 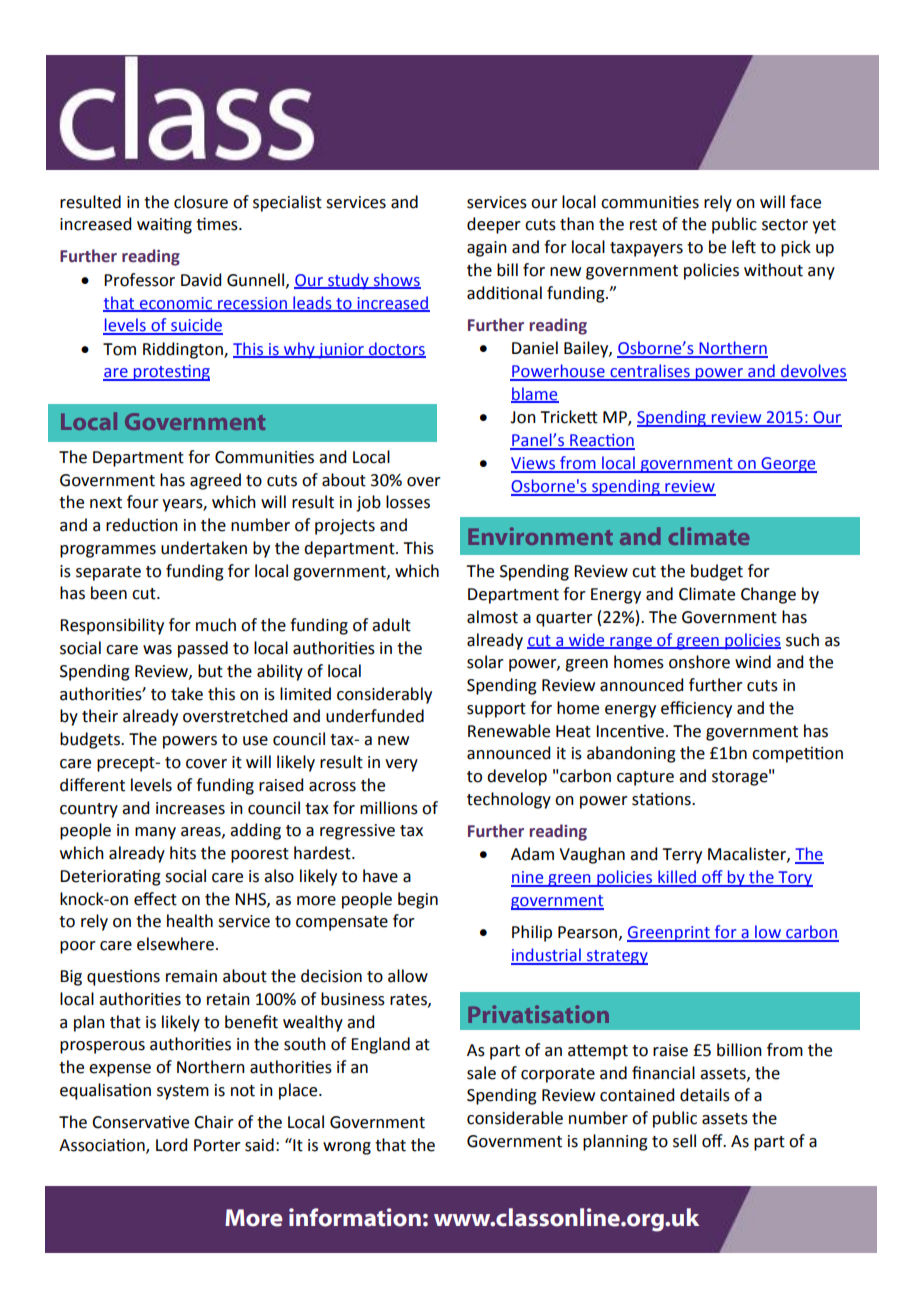 What do you see at coordinates (100, 716) in the document?
I see `their` at bounding box center [100, 716].
